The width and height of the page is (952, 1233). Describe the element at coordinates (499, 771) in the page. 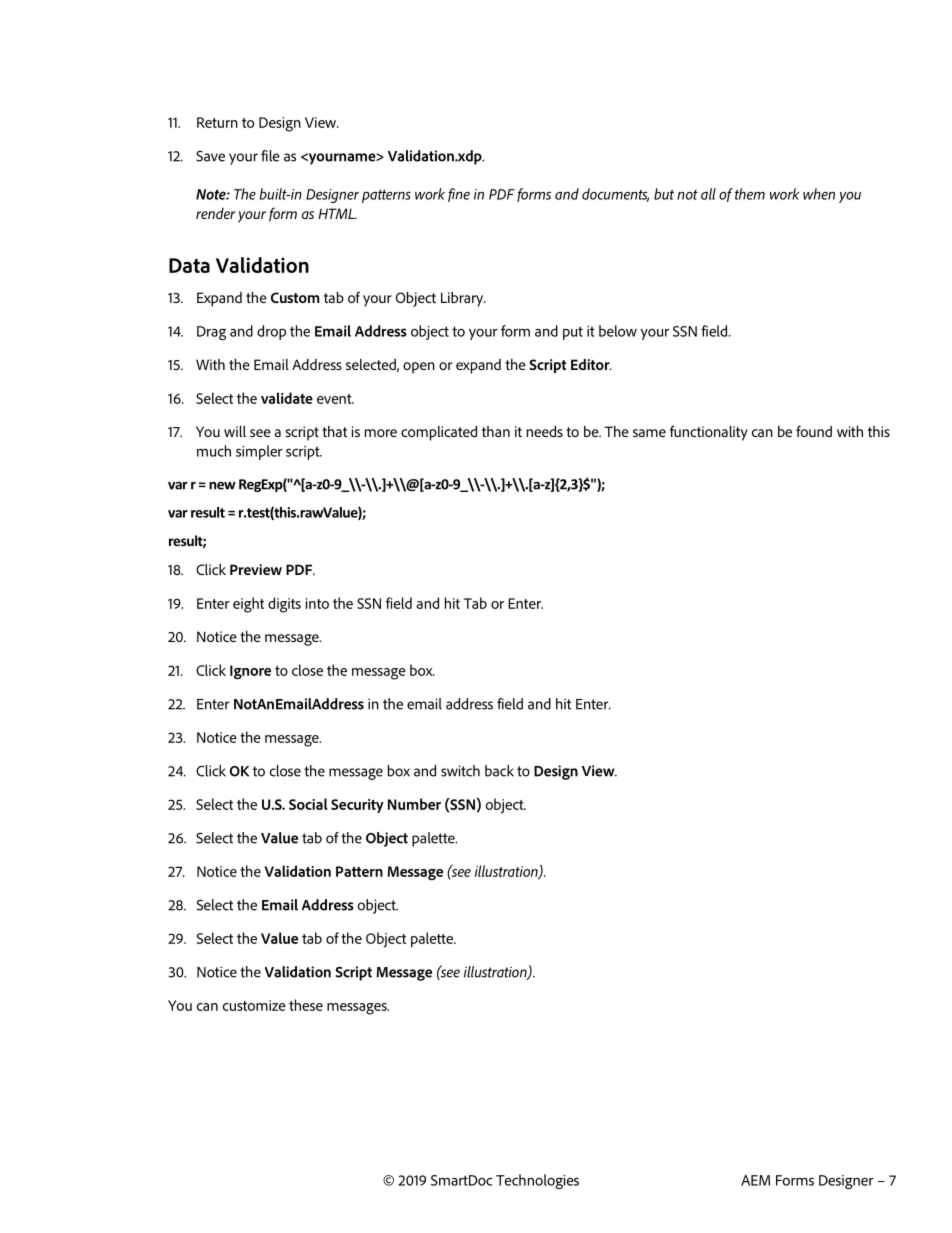

I see `back` at that location.
